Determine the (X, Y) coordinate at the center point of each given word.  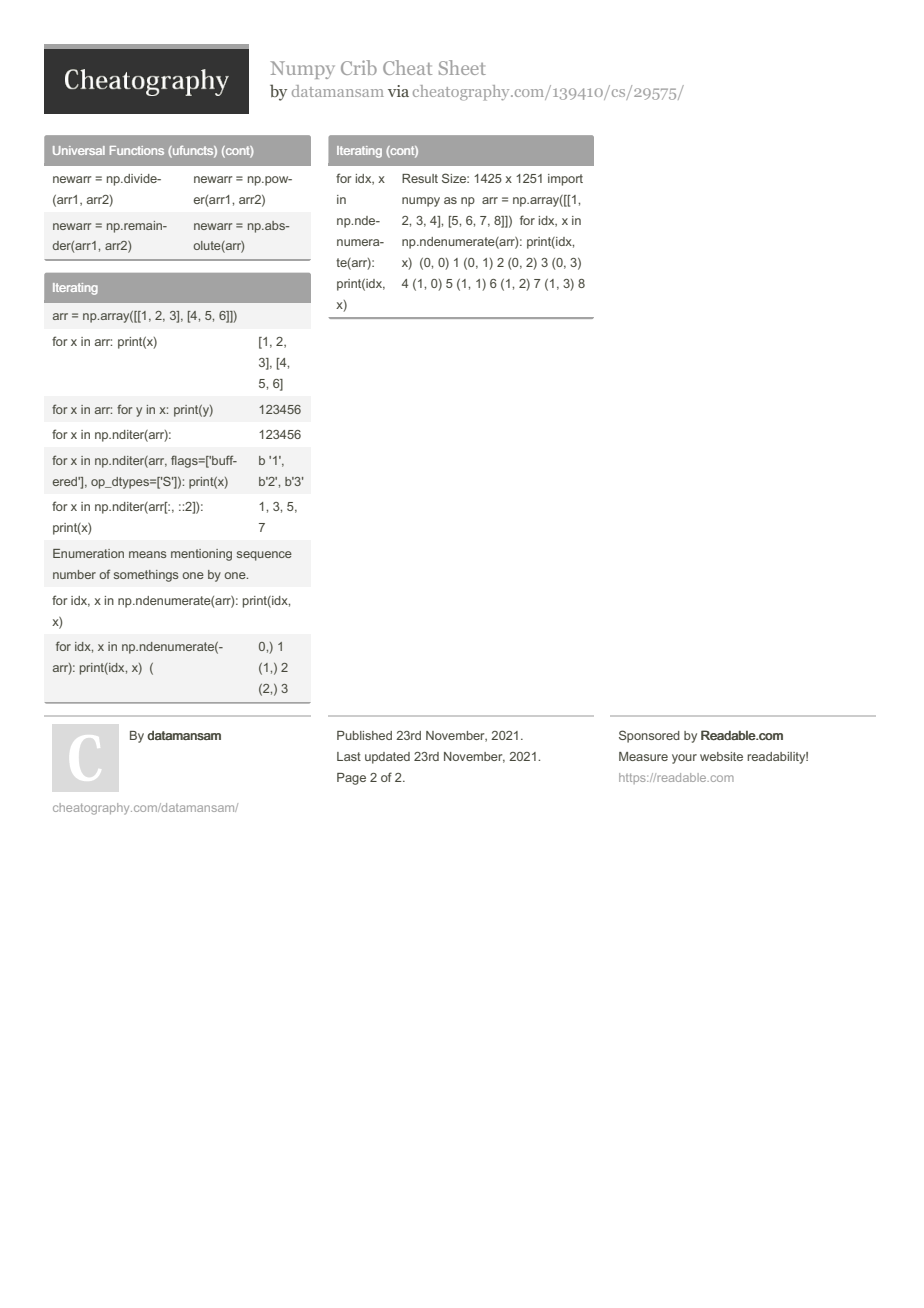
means (147, 554)
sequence (264, 556)
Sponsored (649, 736)
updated (387, 758)
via (398, 91)
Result (420, 178)
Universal (79, 150)
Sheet (462, 67)
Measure (643, 756)
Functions (137, 150)
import (565, 180)
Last (349, 756)
